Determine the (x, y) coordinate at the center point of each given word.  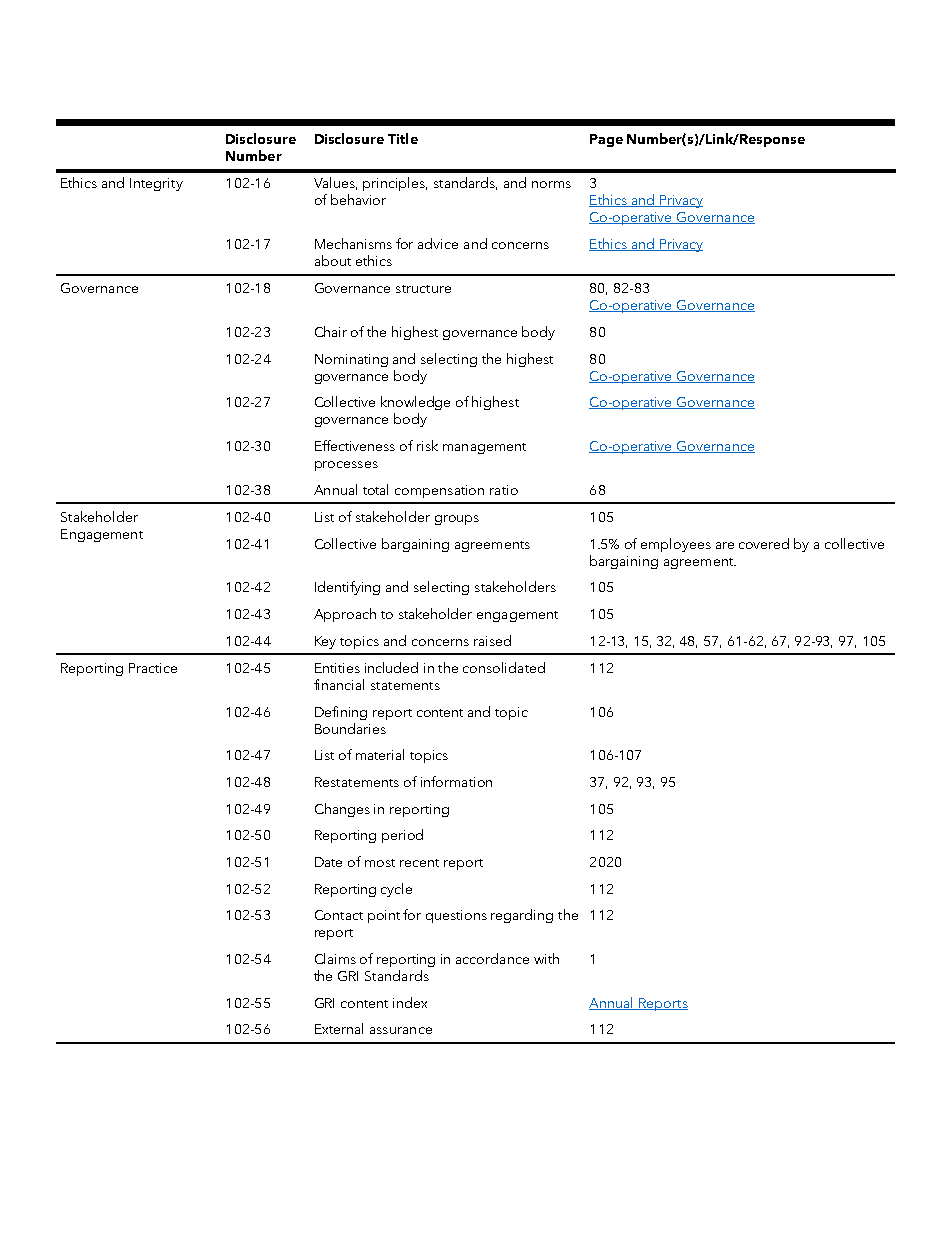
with (546, 958)
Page (606, 140)
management (484, 448)
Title (403, 138)
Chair (331, 331)
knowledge (415, 403)
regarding (522, 916)
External (339, 1028)
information (456, 781)
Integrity (156, 184)
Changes (342, 810)
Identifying (347, 588)
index (410, 1002)
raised (492, 640)
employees (676, 545)
